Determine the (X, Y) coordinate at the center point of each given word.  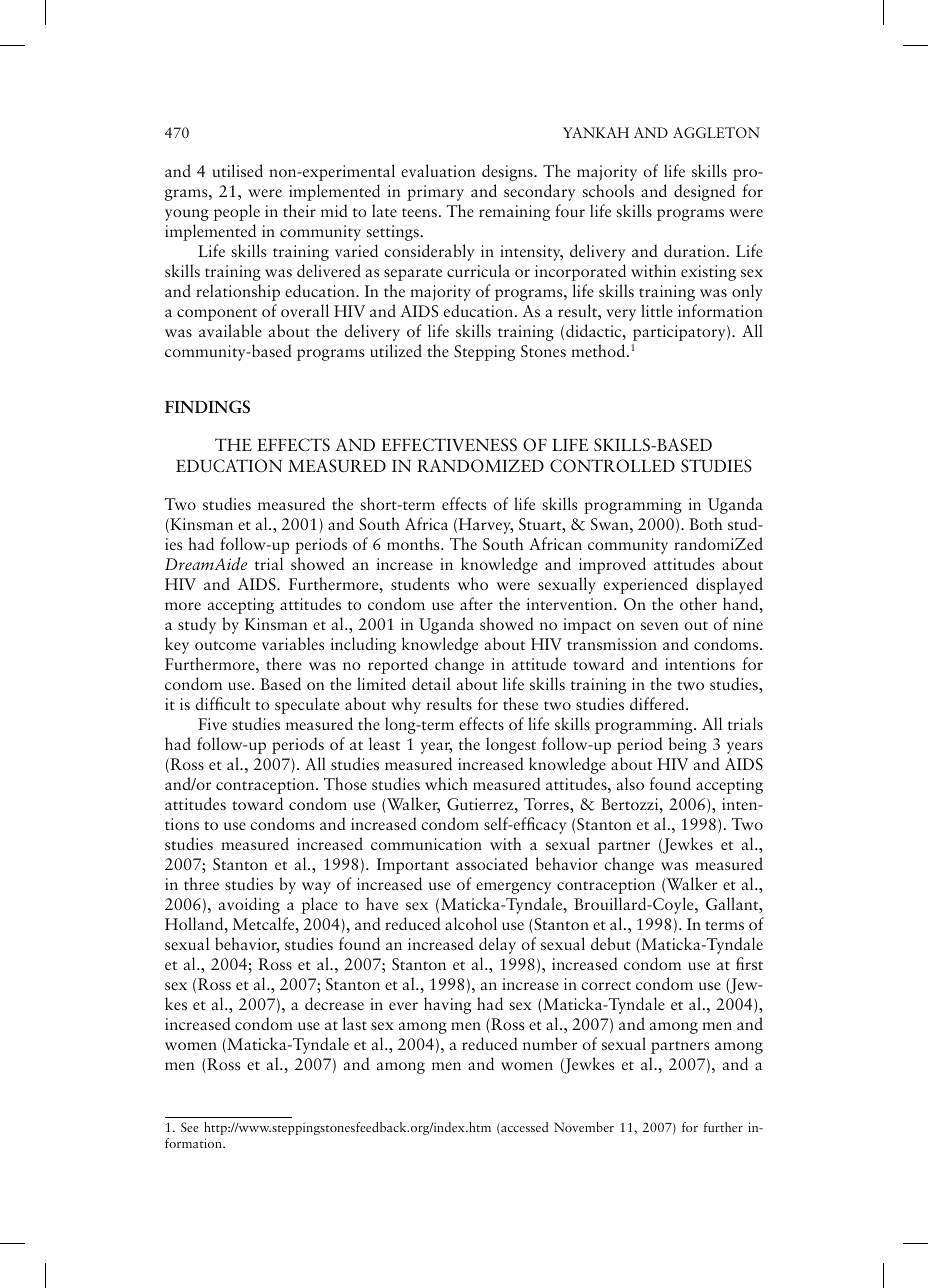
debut (611, 943)
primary (435, 193)
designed (704, 192)
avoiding (249, 905)
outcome (225, 645)
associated (492, 863)
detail (431, 683)
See (190, 1127)
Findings (207, 406)
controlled (612, 466)
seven (660, 626)
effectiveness (449, 444)
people (237, 212)
